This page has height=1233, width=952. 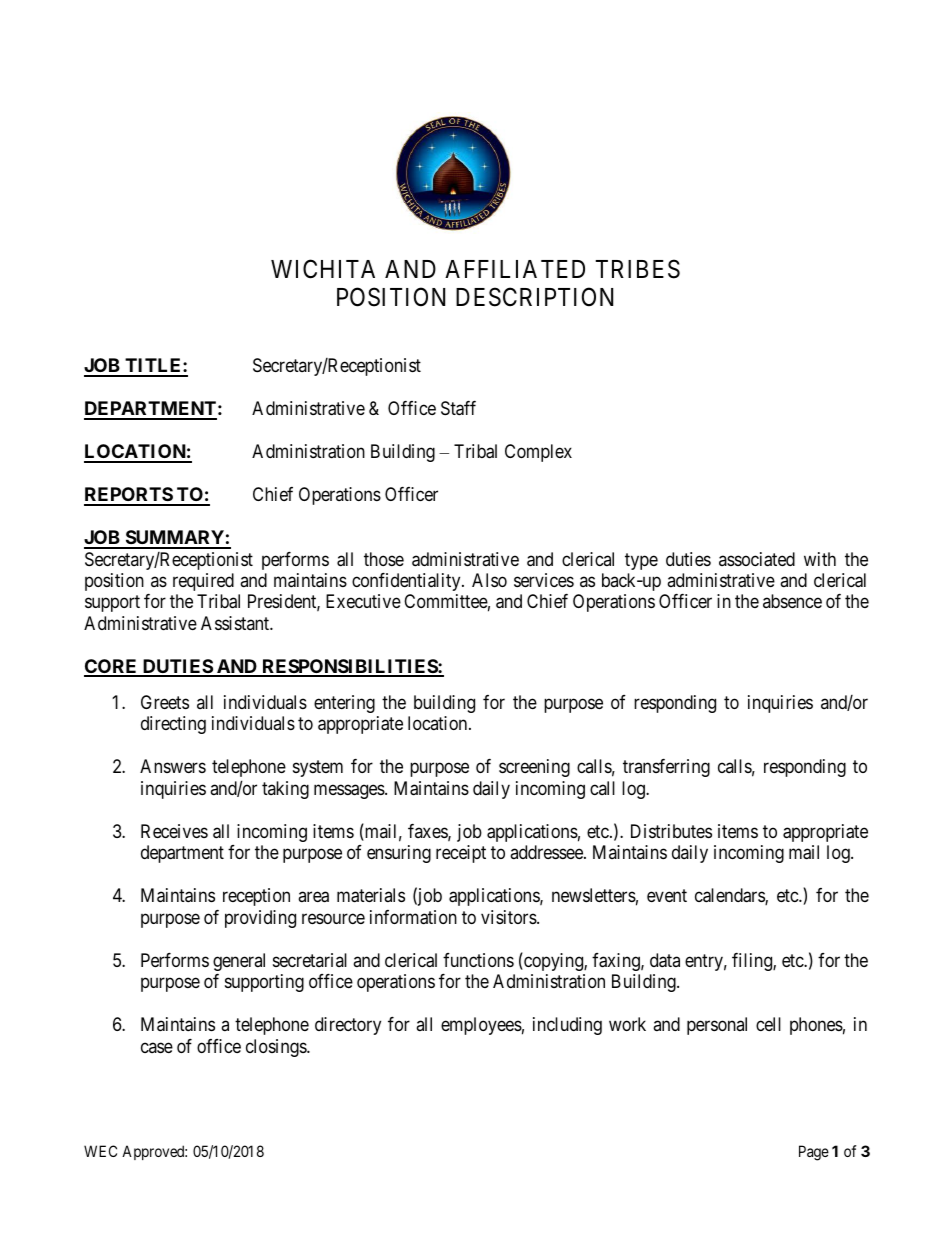 I want to click on WICHITA, so click(x=323, y=269).
